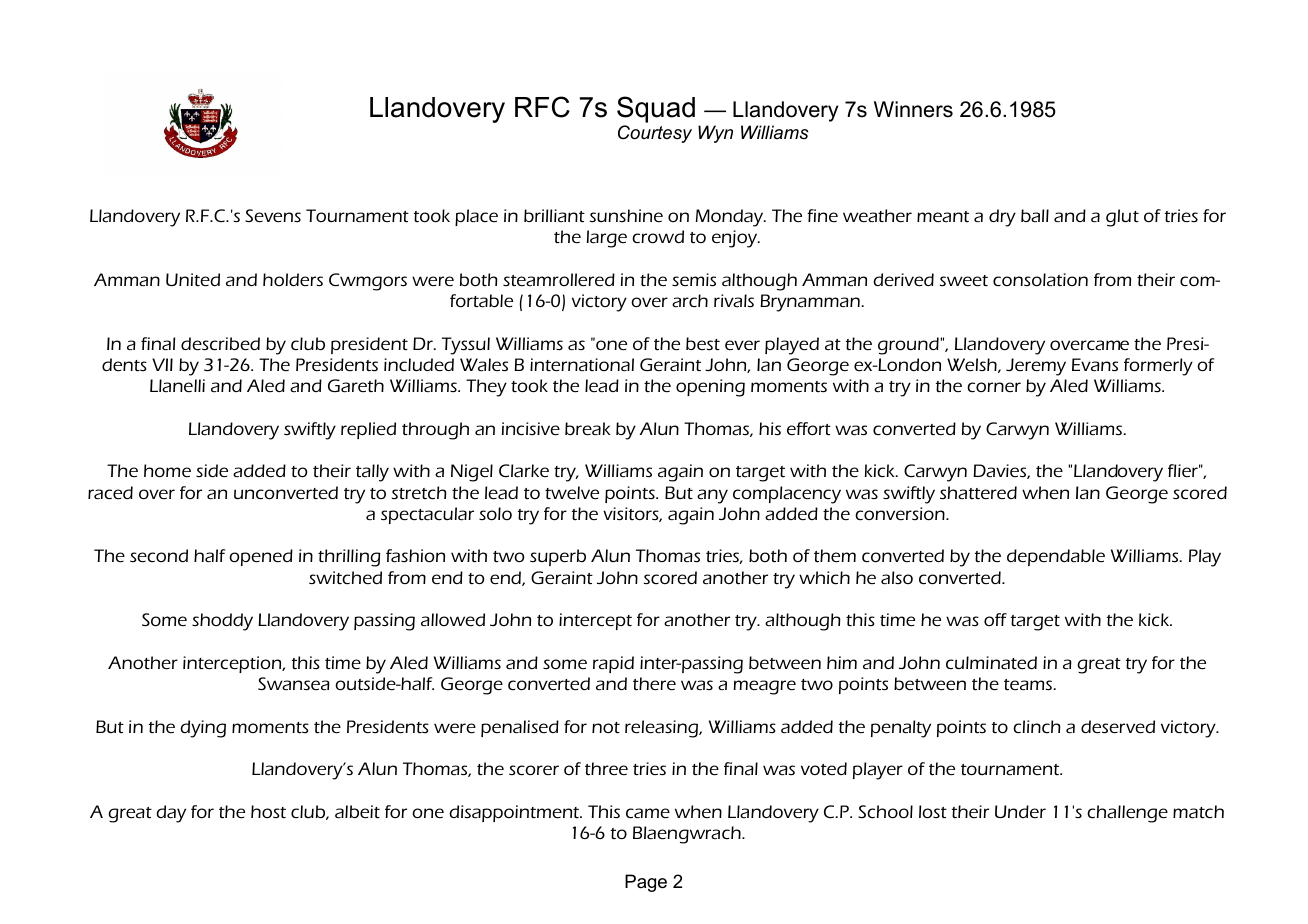 This screenshot has width=1308, height=924. What do you see at coordinates (368, 430) in the screenshot?
I see `replied` at bounding box center [368, 430].
